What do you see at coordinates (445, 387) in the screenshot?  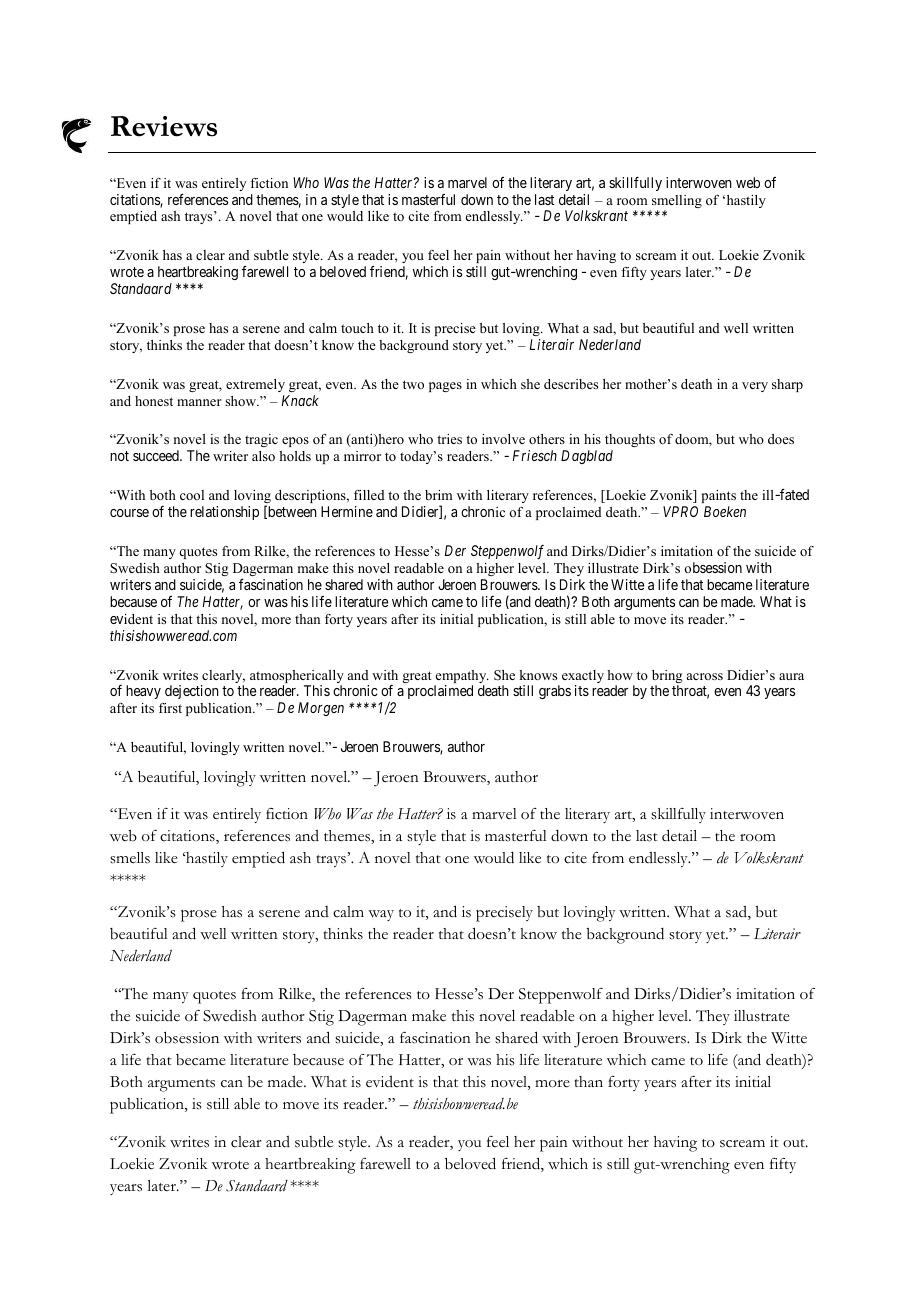 I see `pages` at bounding box center [445, 387].
